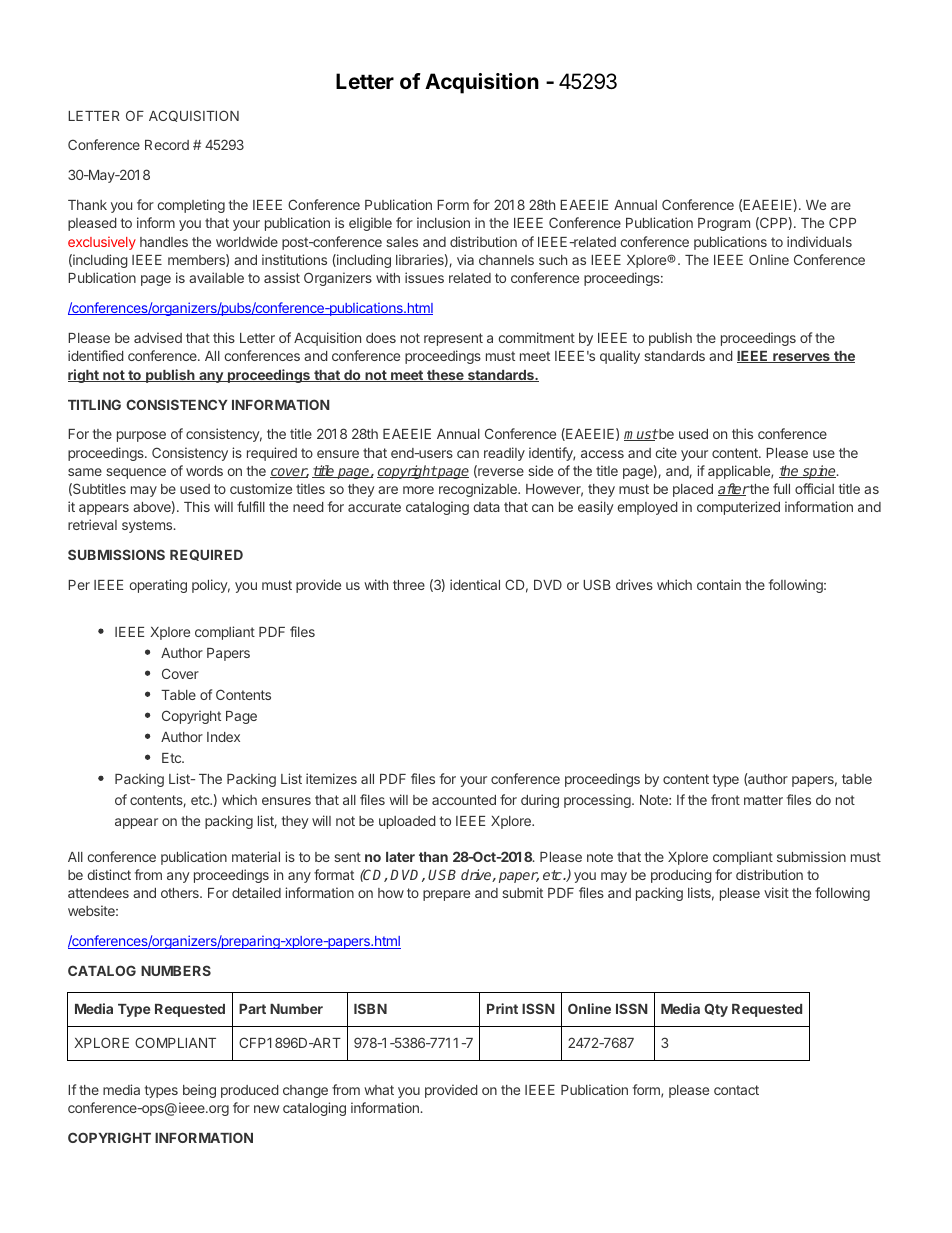 Image resolution: width=952 pixels, height=1233 pixels. What do you see at coordinates (681, 876) in the image?
I see `producing` at bounding box center [681, 876].
